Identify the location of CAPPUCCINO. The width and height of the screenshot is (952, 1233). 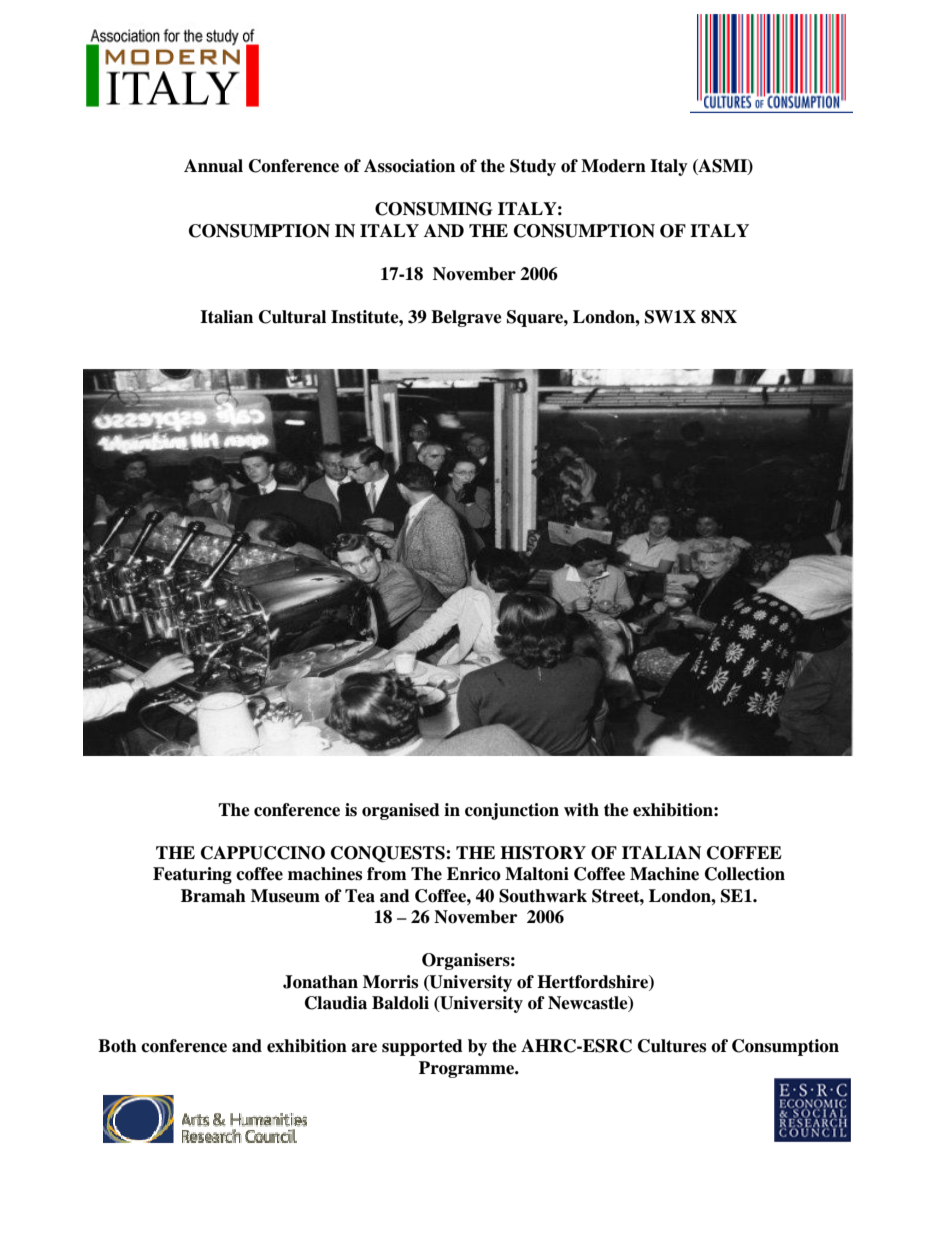
(263, 853).
